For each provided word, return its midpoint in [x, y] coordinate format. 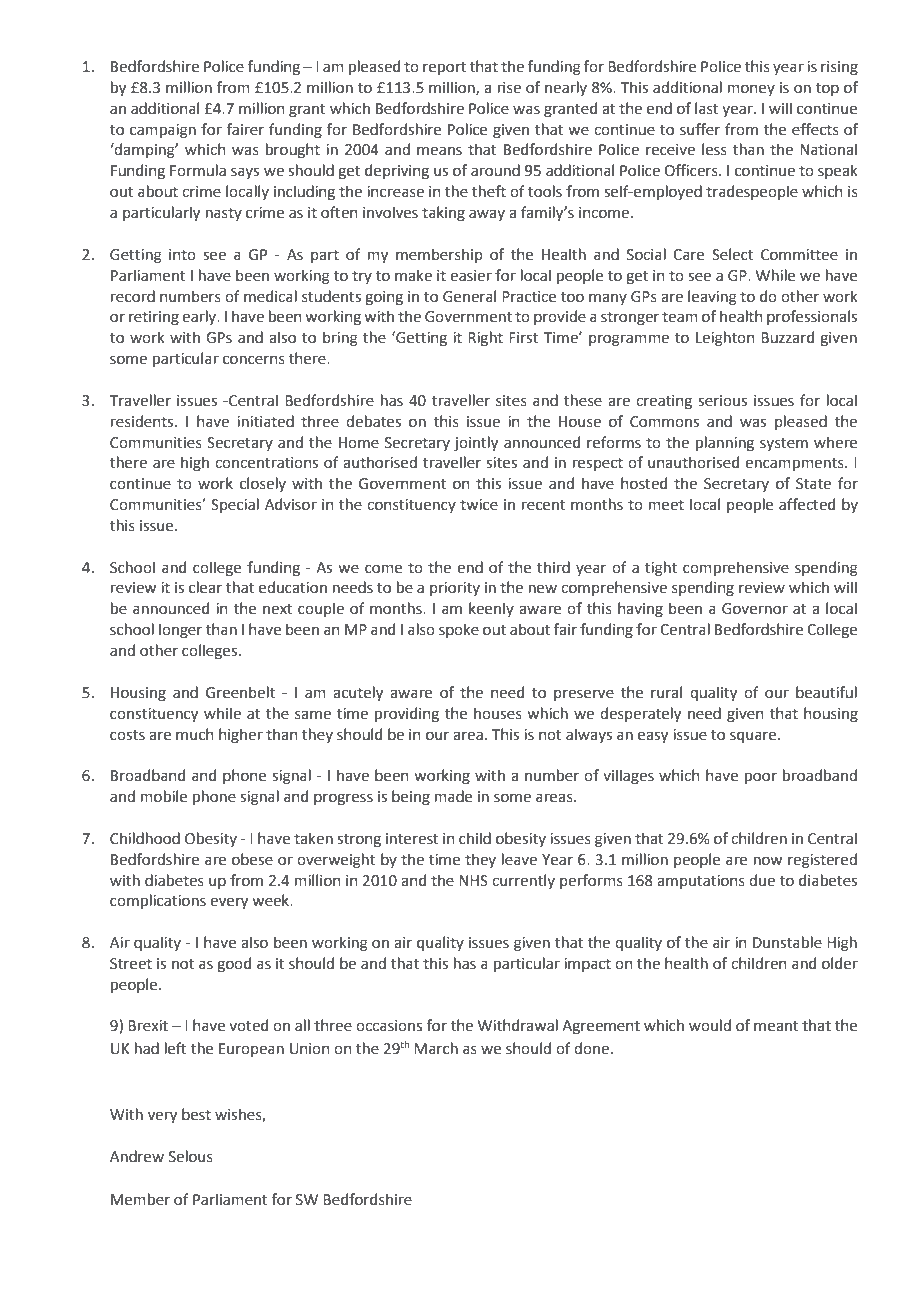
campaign [163, 131]
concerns [254, 360]
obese [252, 859]
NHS [473, 881]
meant [776, 1026]
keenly [491, 609]
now [768, 861]
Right [485, 338]
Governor [755, 609]
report [444, 68]
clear [205, 587]
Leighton [725, 339]
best [196, 1114]
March [436, 1048]
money [751, 90]
